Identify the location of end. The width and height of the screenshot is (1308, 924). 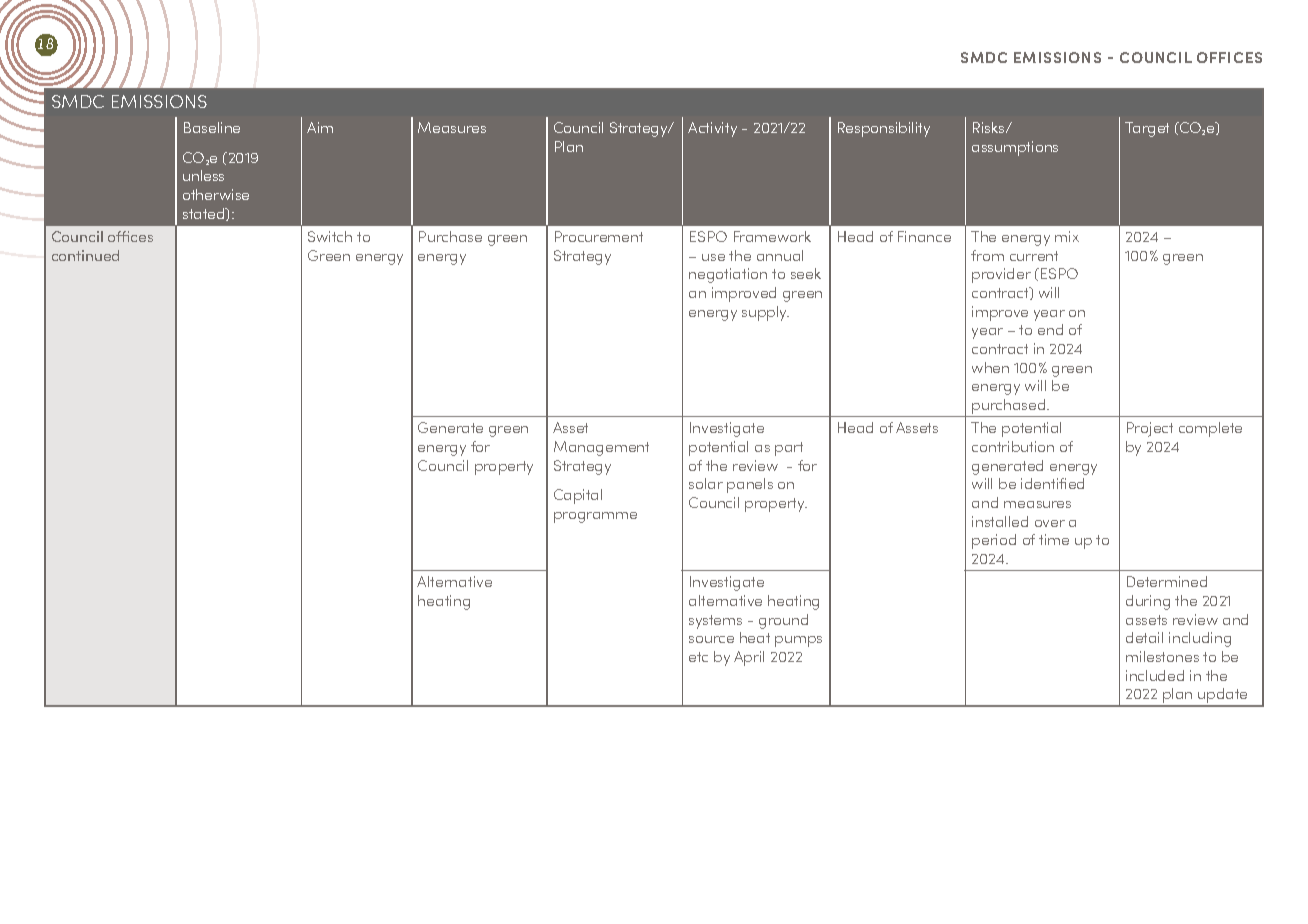
(1050, 329).
